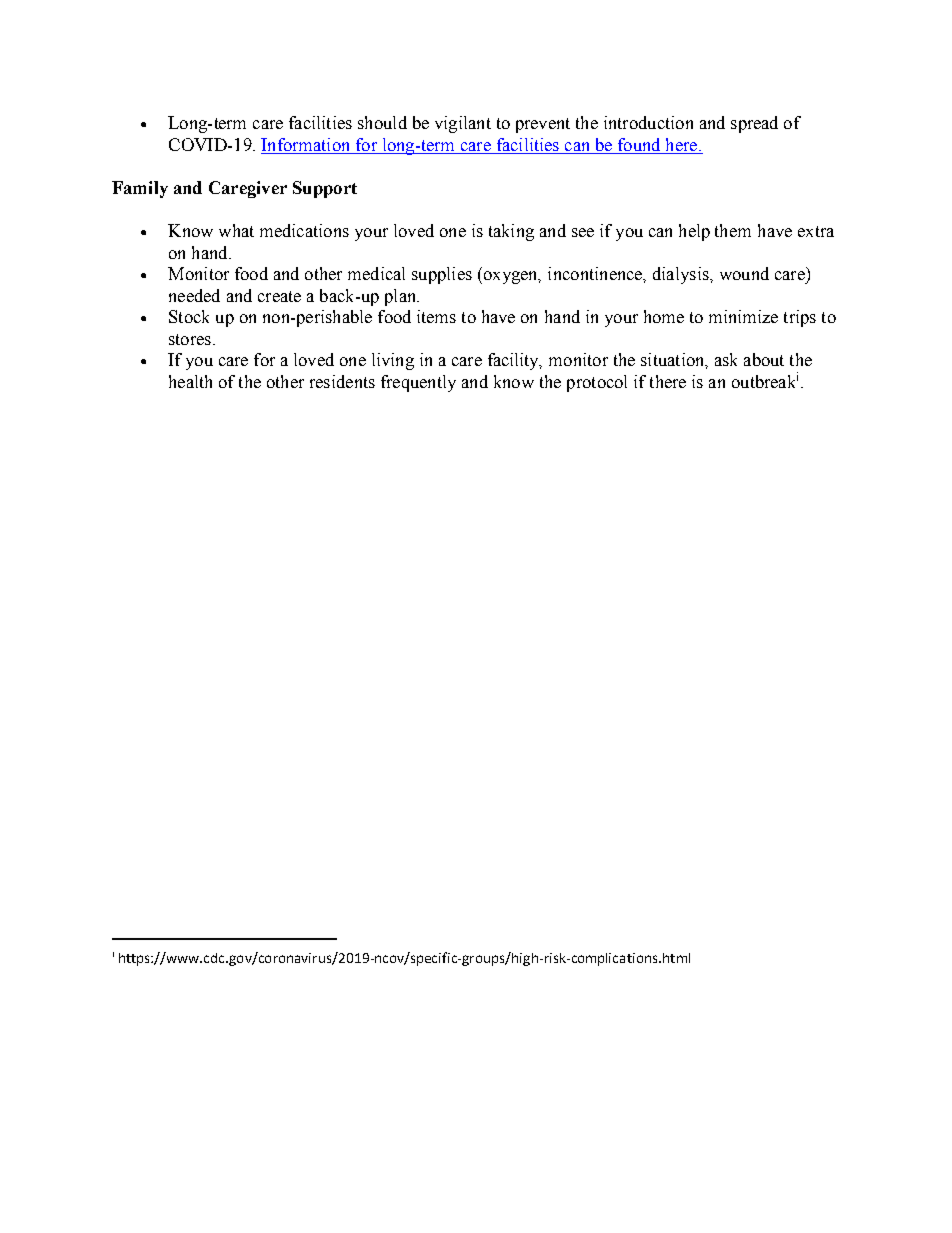 This document has height=1233, width=952. Describe the element at coordinates (236, 230) in the document. I see `what` at that location.
